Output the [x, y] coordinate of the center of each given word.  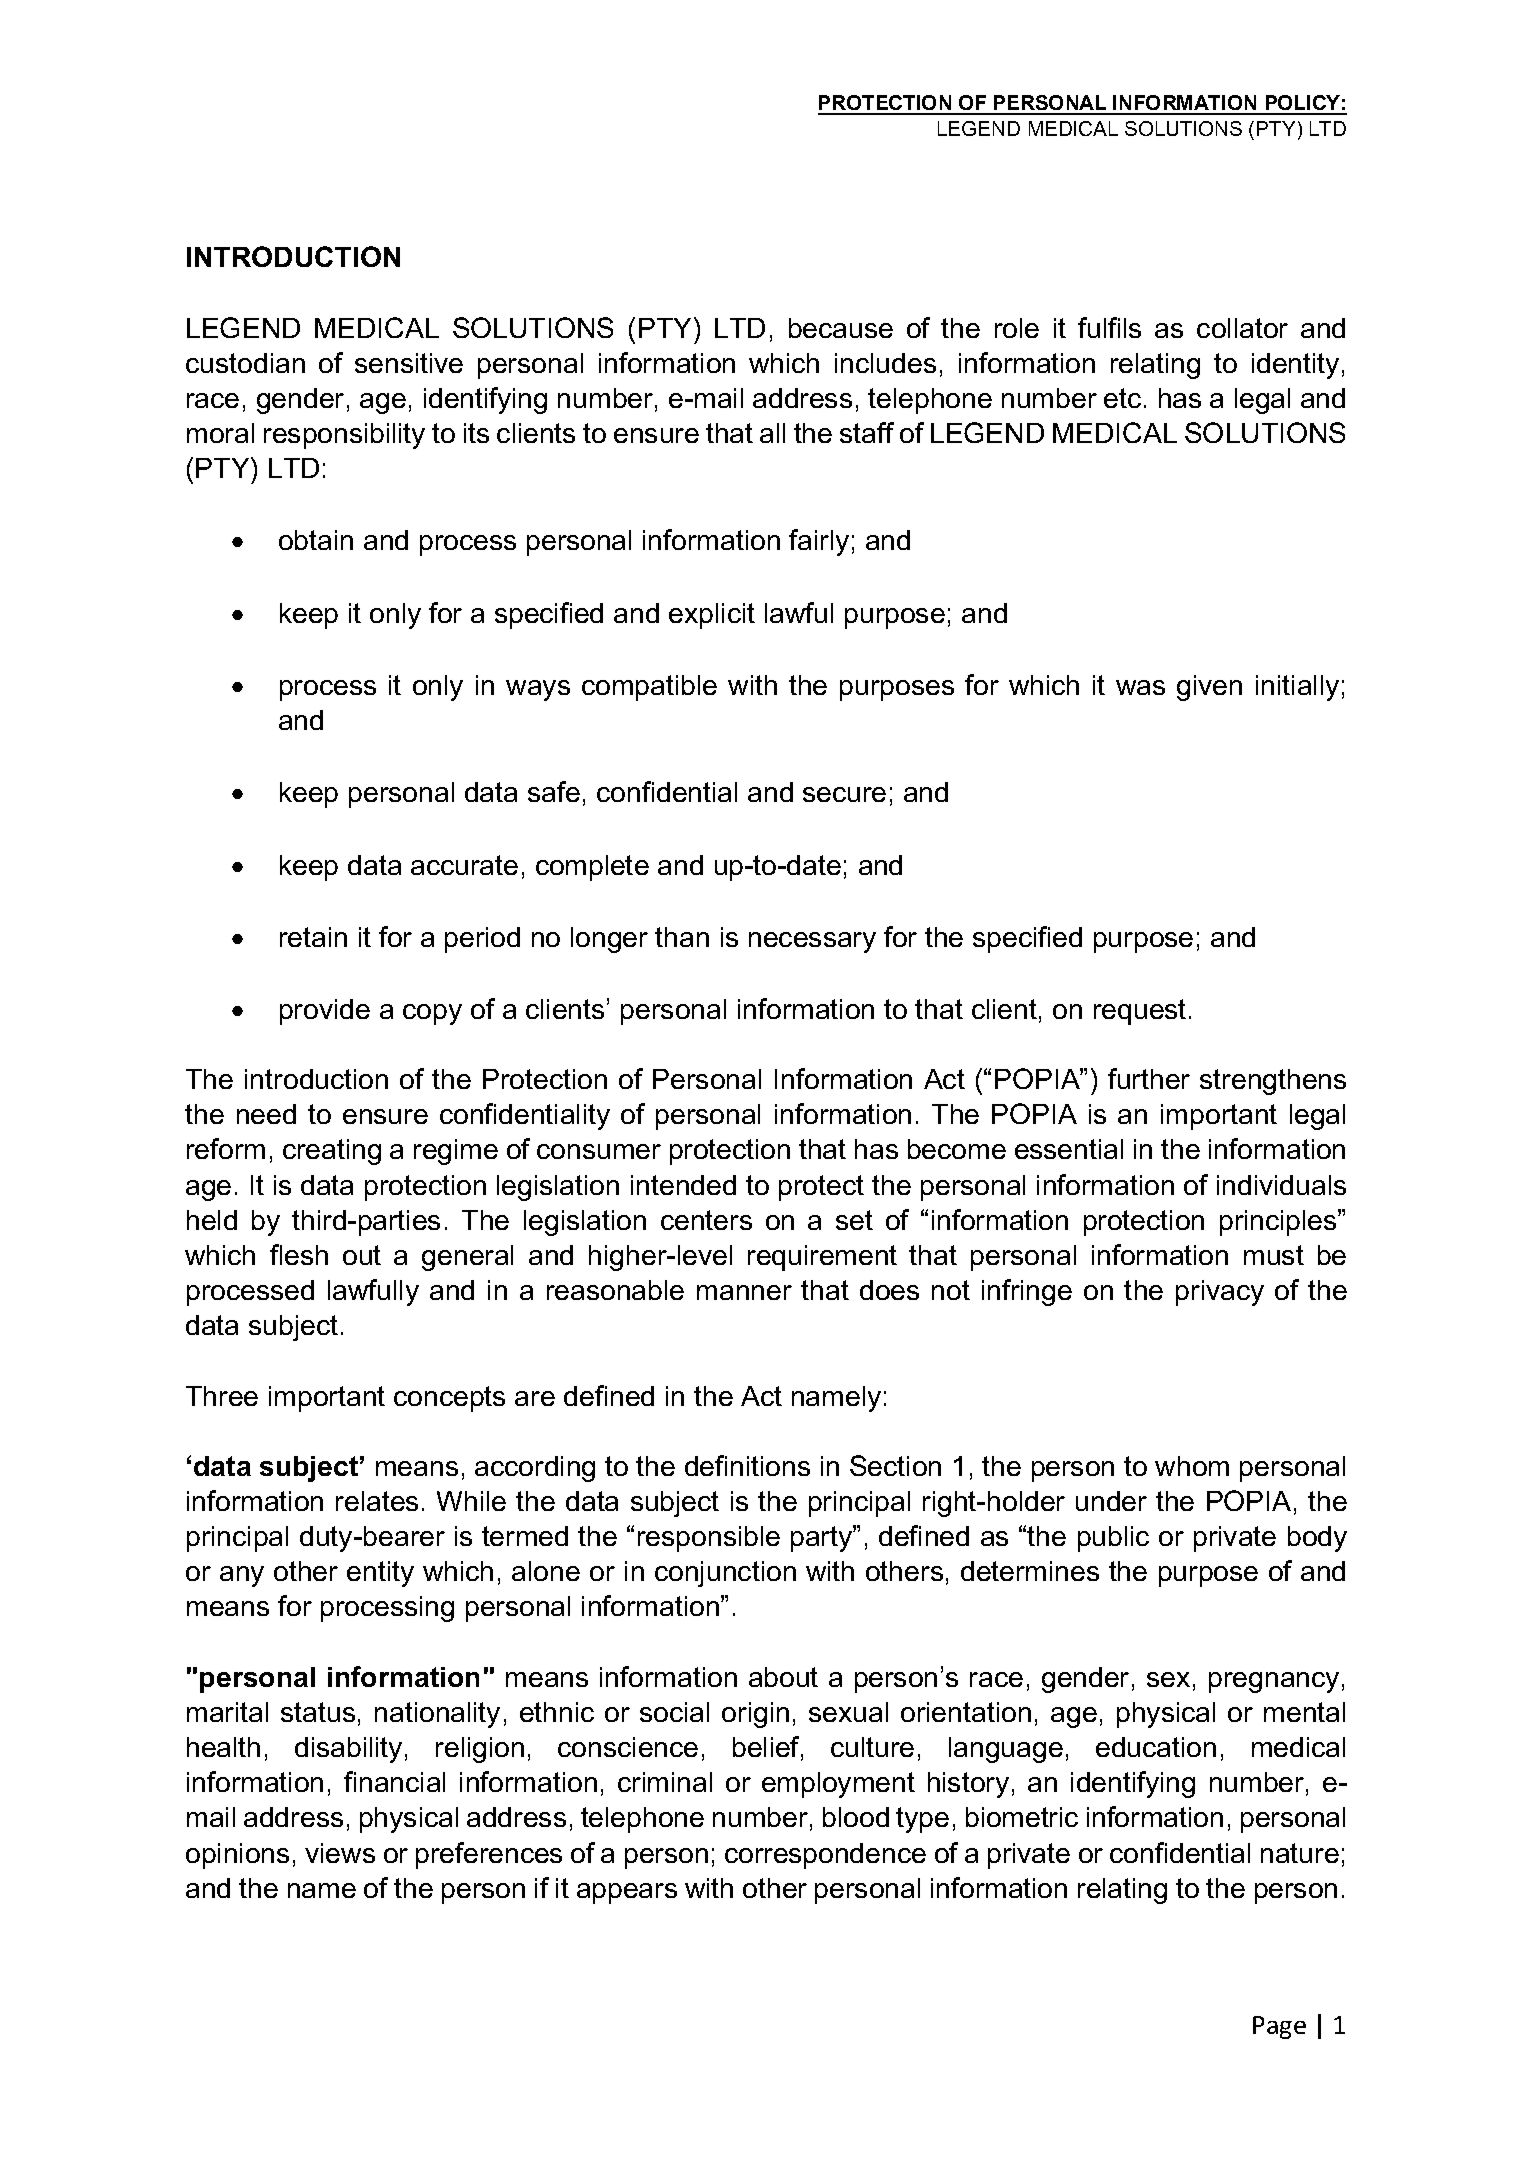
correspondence [825, 1856]
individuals [1281, 1185]
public [1113, 1539]
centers [706, 1220]
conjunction [725, 1574]
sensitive [409, 363]
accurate [464, 865]
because [841, 328]
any [242, 1576]
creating [332, 1152]
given [1209, 688]
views [340, 1853]
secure [844, 794]
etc [1122, 398]
